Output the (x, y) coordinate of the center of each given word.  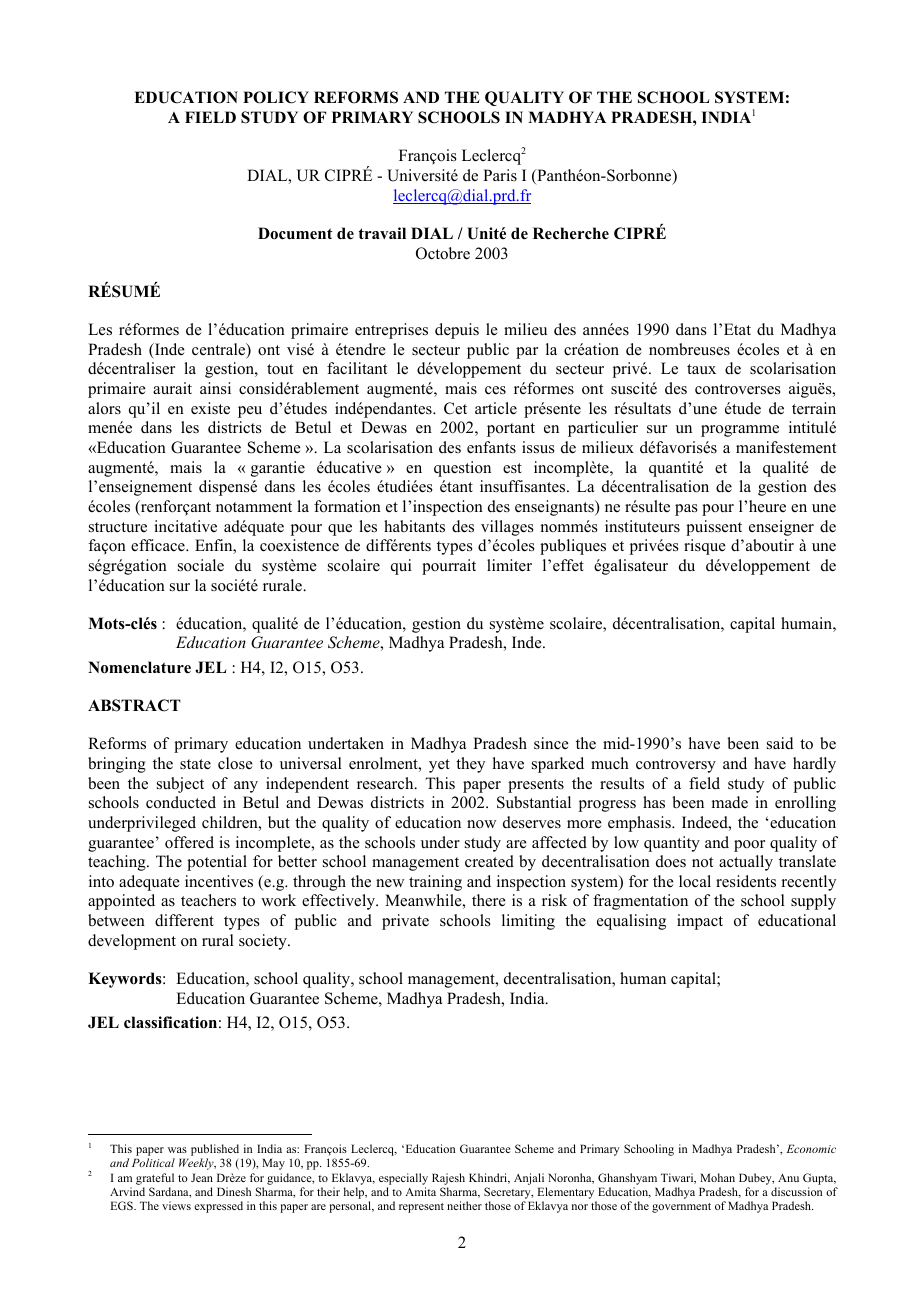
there (489, 900)
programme (740, 431)
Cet (455, 408)
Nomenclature (139, 667)
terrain (814, 408)
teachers (208, 900)
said (780, 743)
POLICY (276, 97)
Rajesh (448, 1179)
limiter (509, 565)
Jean (202, 1177)
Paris (500, 175)
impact (700, 922)
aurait (172, 388)
